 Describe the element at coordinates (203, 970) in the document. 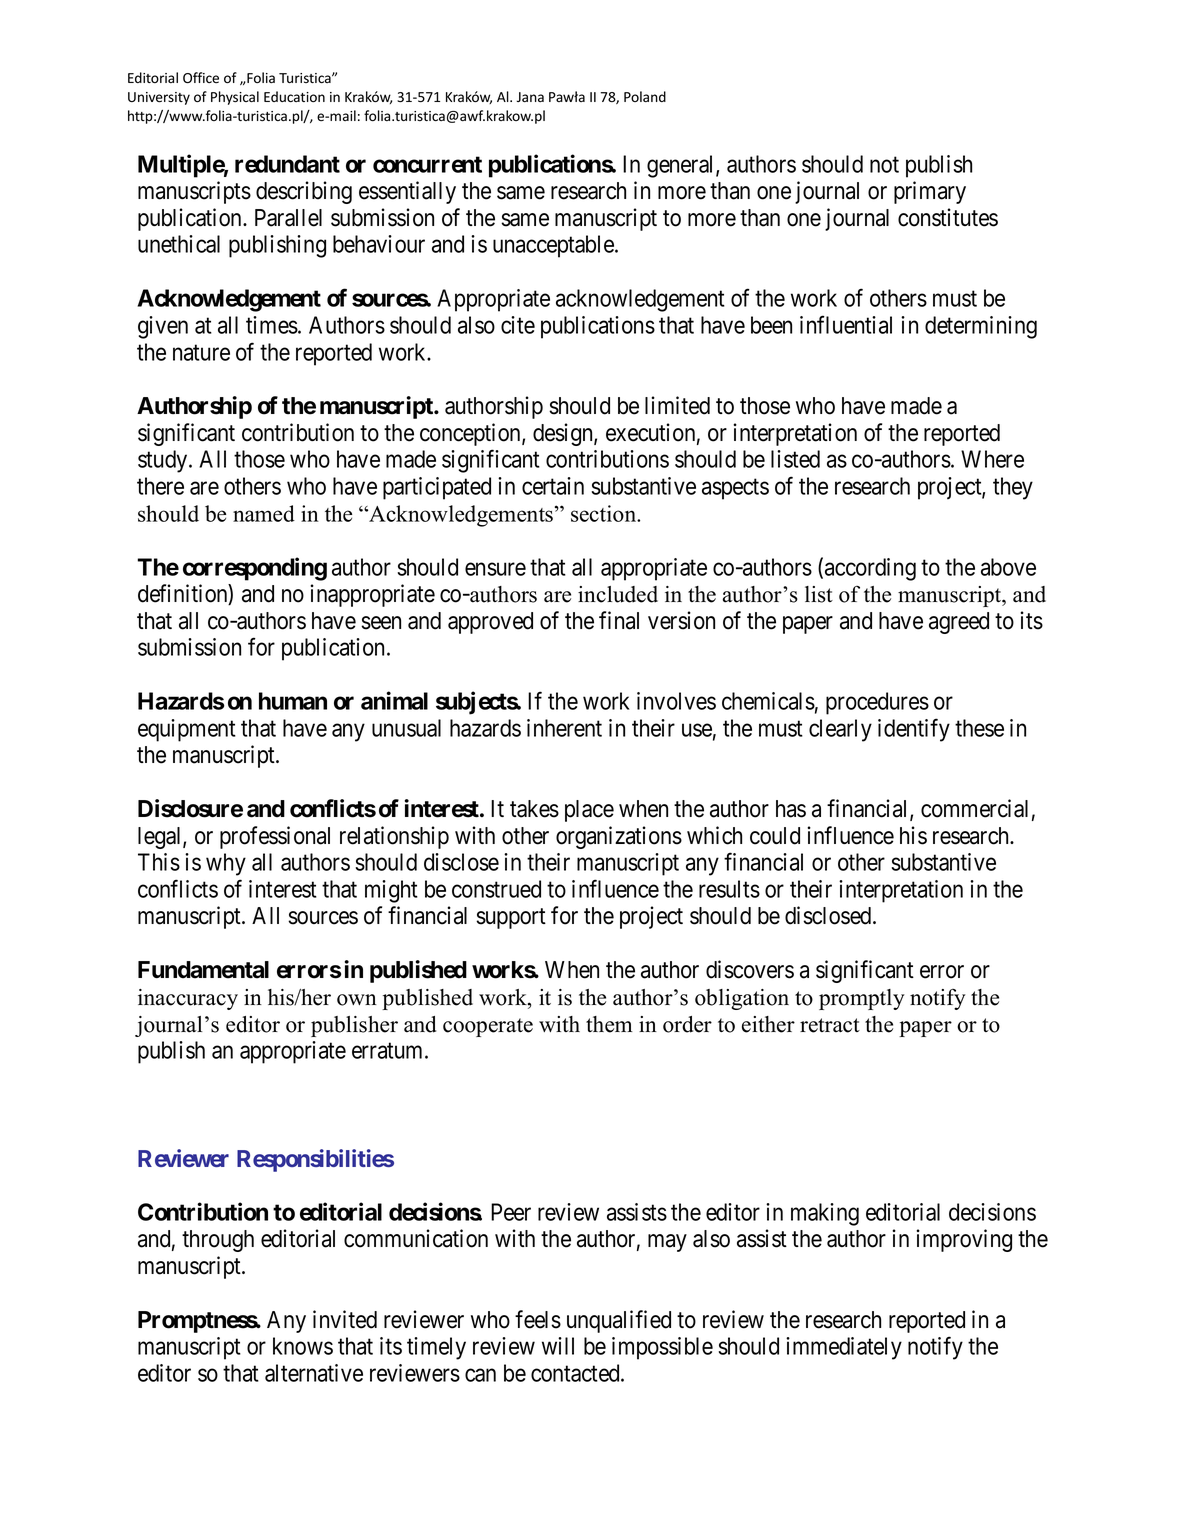

I see `Fundamental` at that location.
